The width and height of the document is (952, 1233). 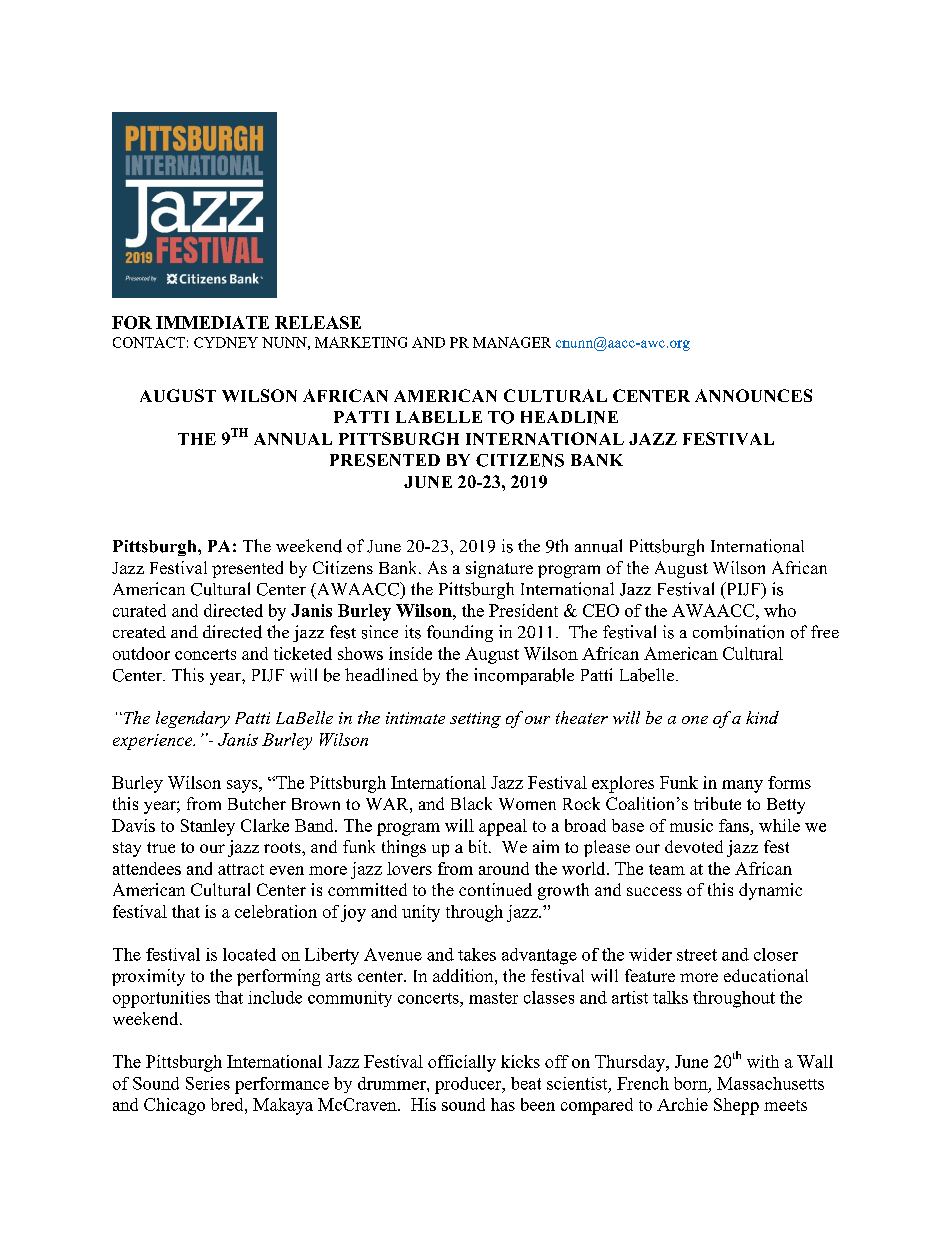 I want to click on Series, so click(x=208, y=1083).
